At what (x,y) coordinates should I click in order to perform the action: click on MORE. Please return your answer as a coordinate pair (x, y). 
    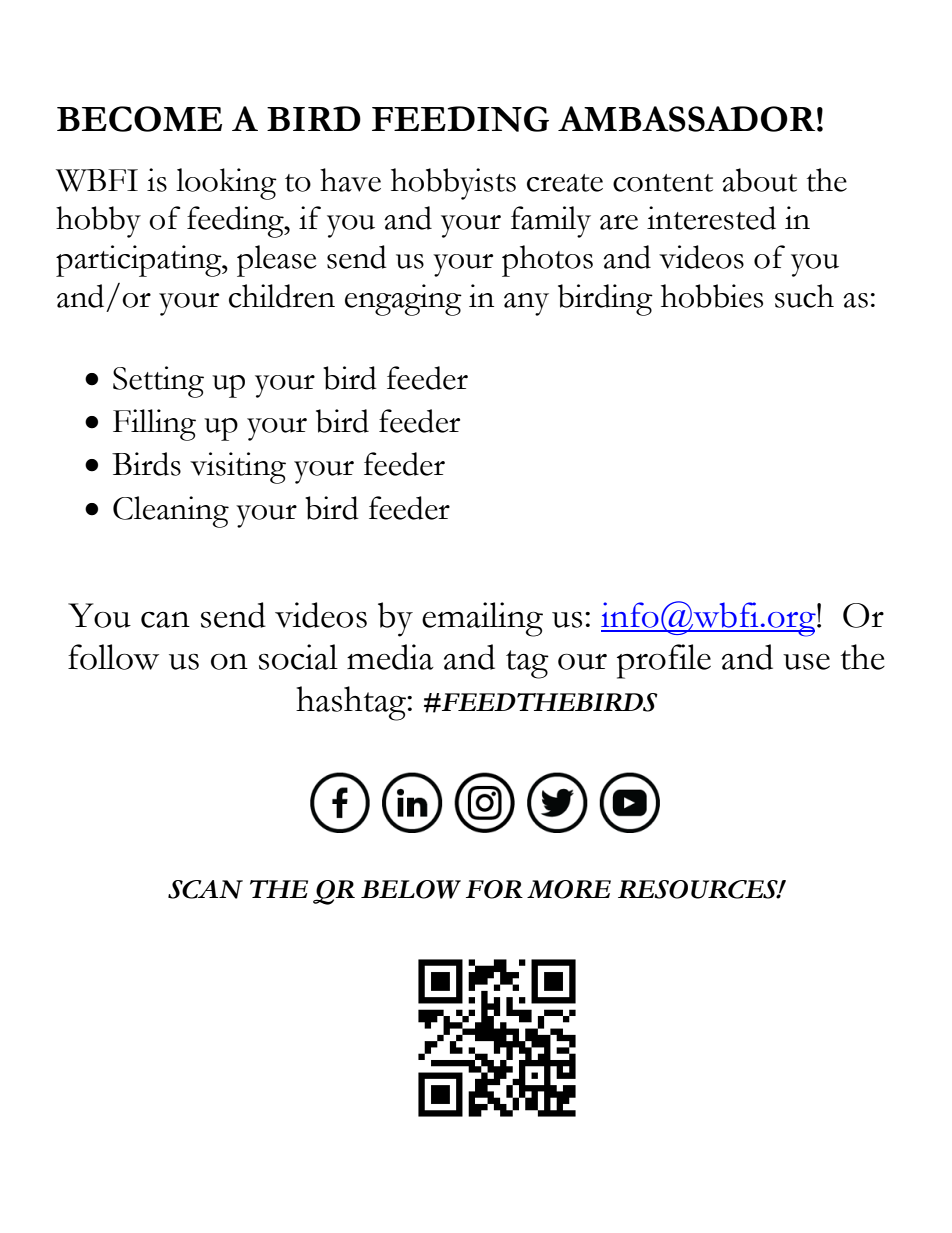
    Looking at the image, I should click on (569, 889).
